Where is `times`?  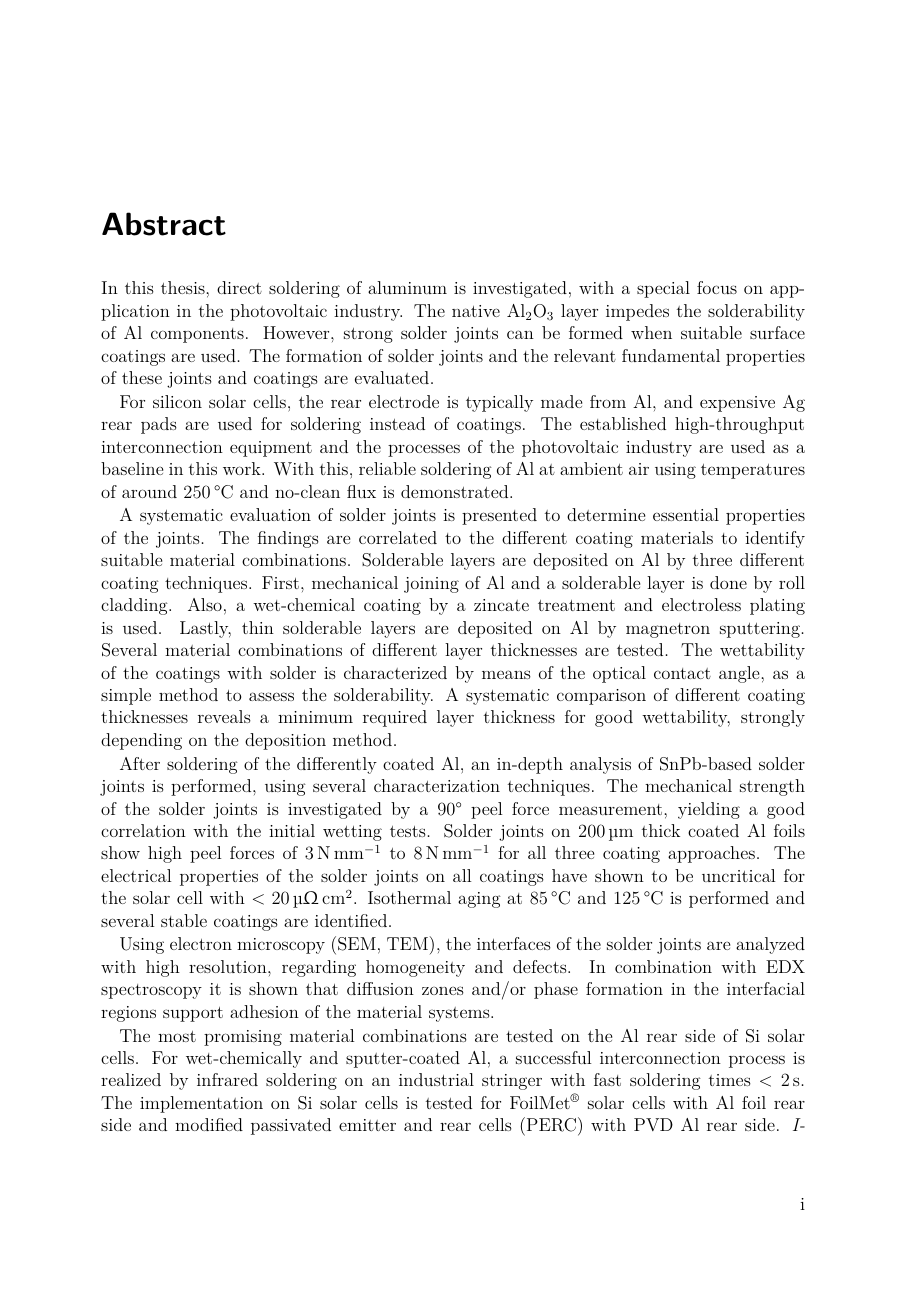 times is located at coordinates (730, 1080).
